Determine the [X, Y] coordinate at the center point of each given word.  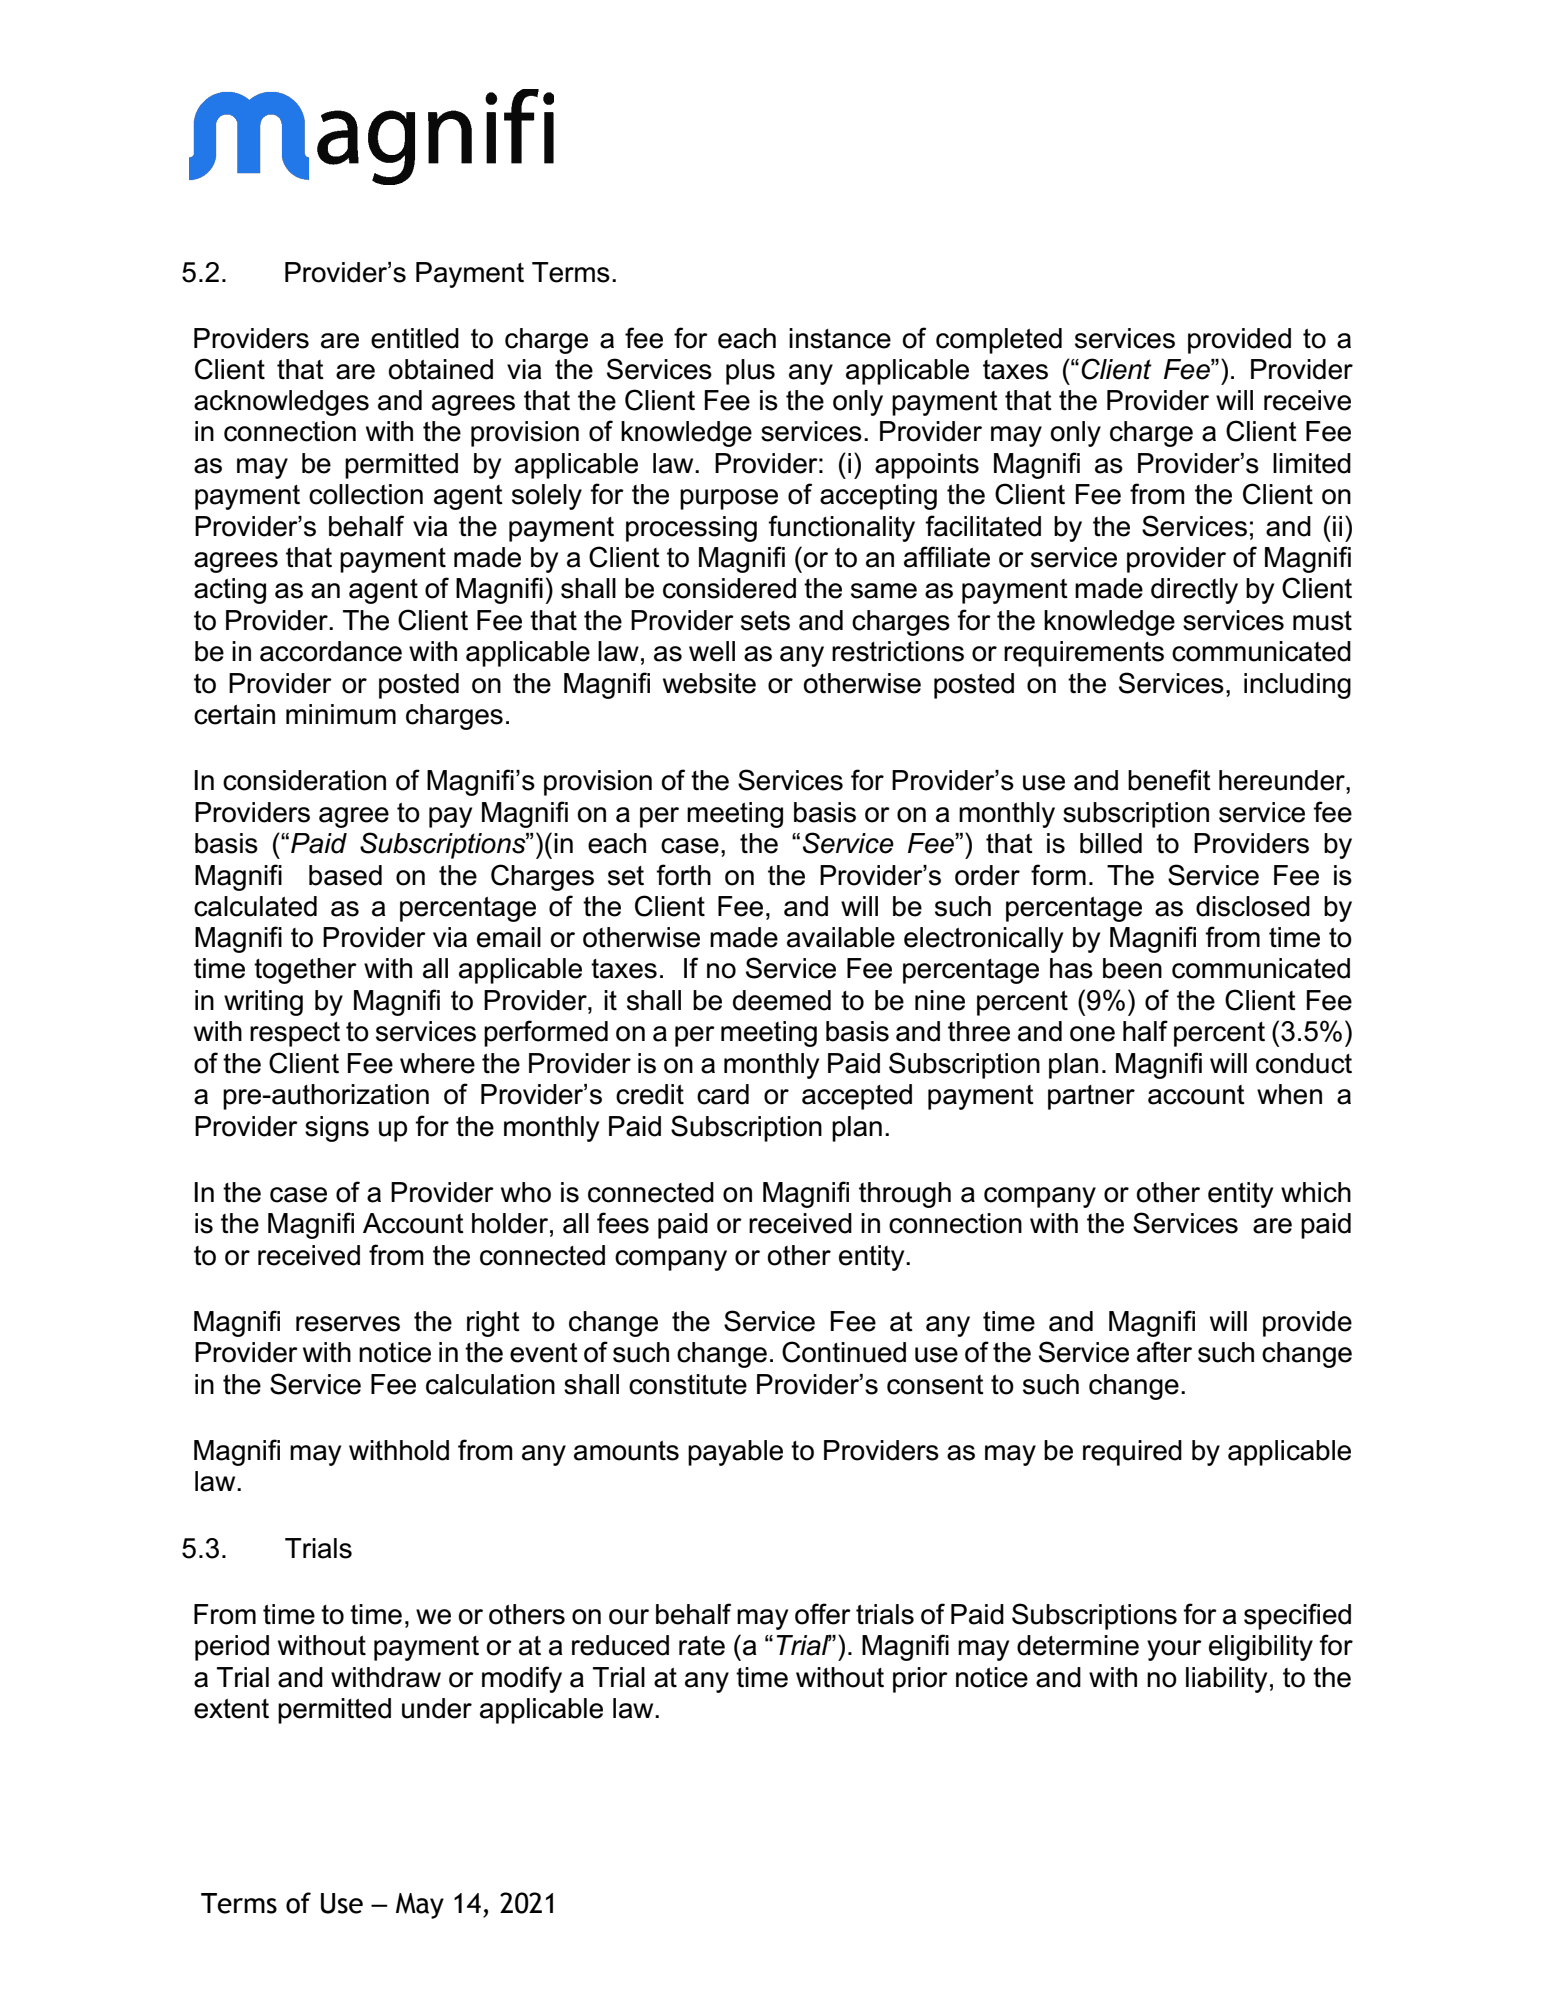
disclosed [1253, 906]
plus [750, 372]
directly [1194, 591]
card [723, 1094]
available [841, 937]
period [232, 1648]
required [1132, 1453]
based [345, 875]
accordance [331, 651]
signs [337, 1129]
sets [765, 621]
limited [1312, 463]
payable [735, 1453]
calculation [490, 1384]
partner [1091, 1097]
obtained [441, 369]
